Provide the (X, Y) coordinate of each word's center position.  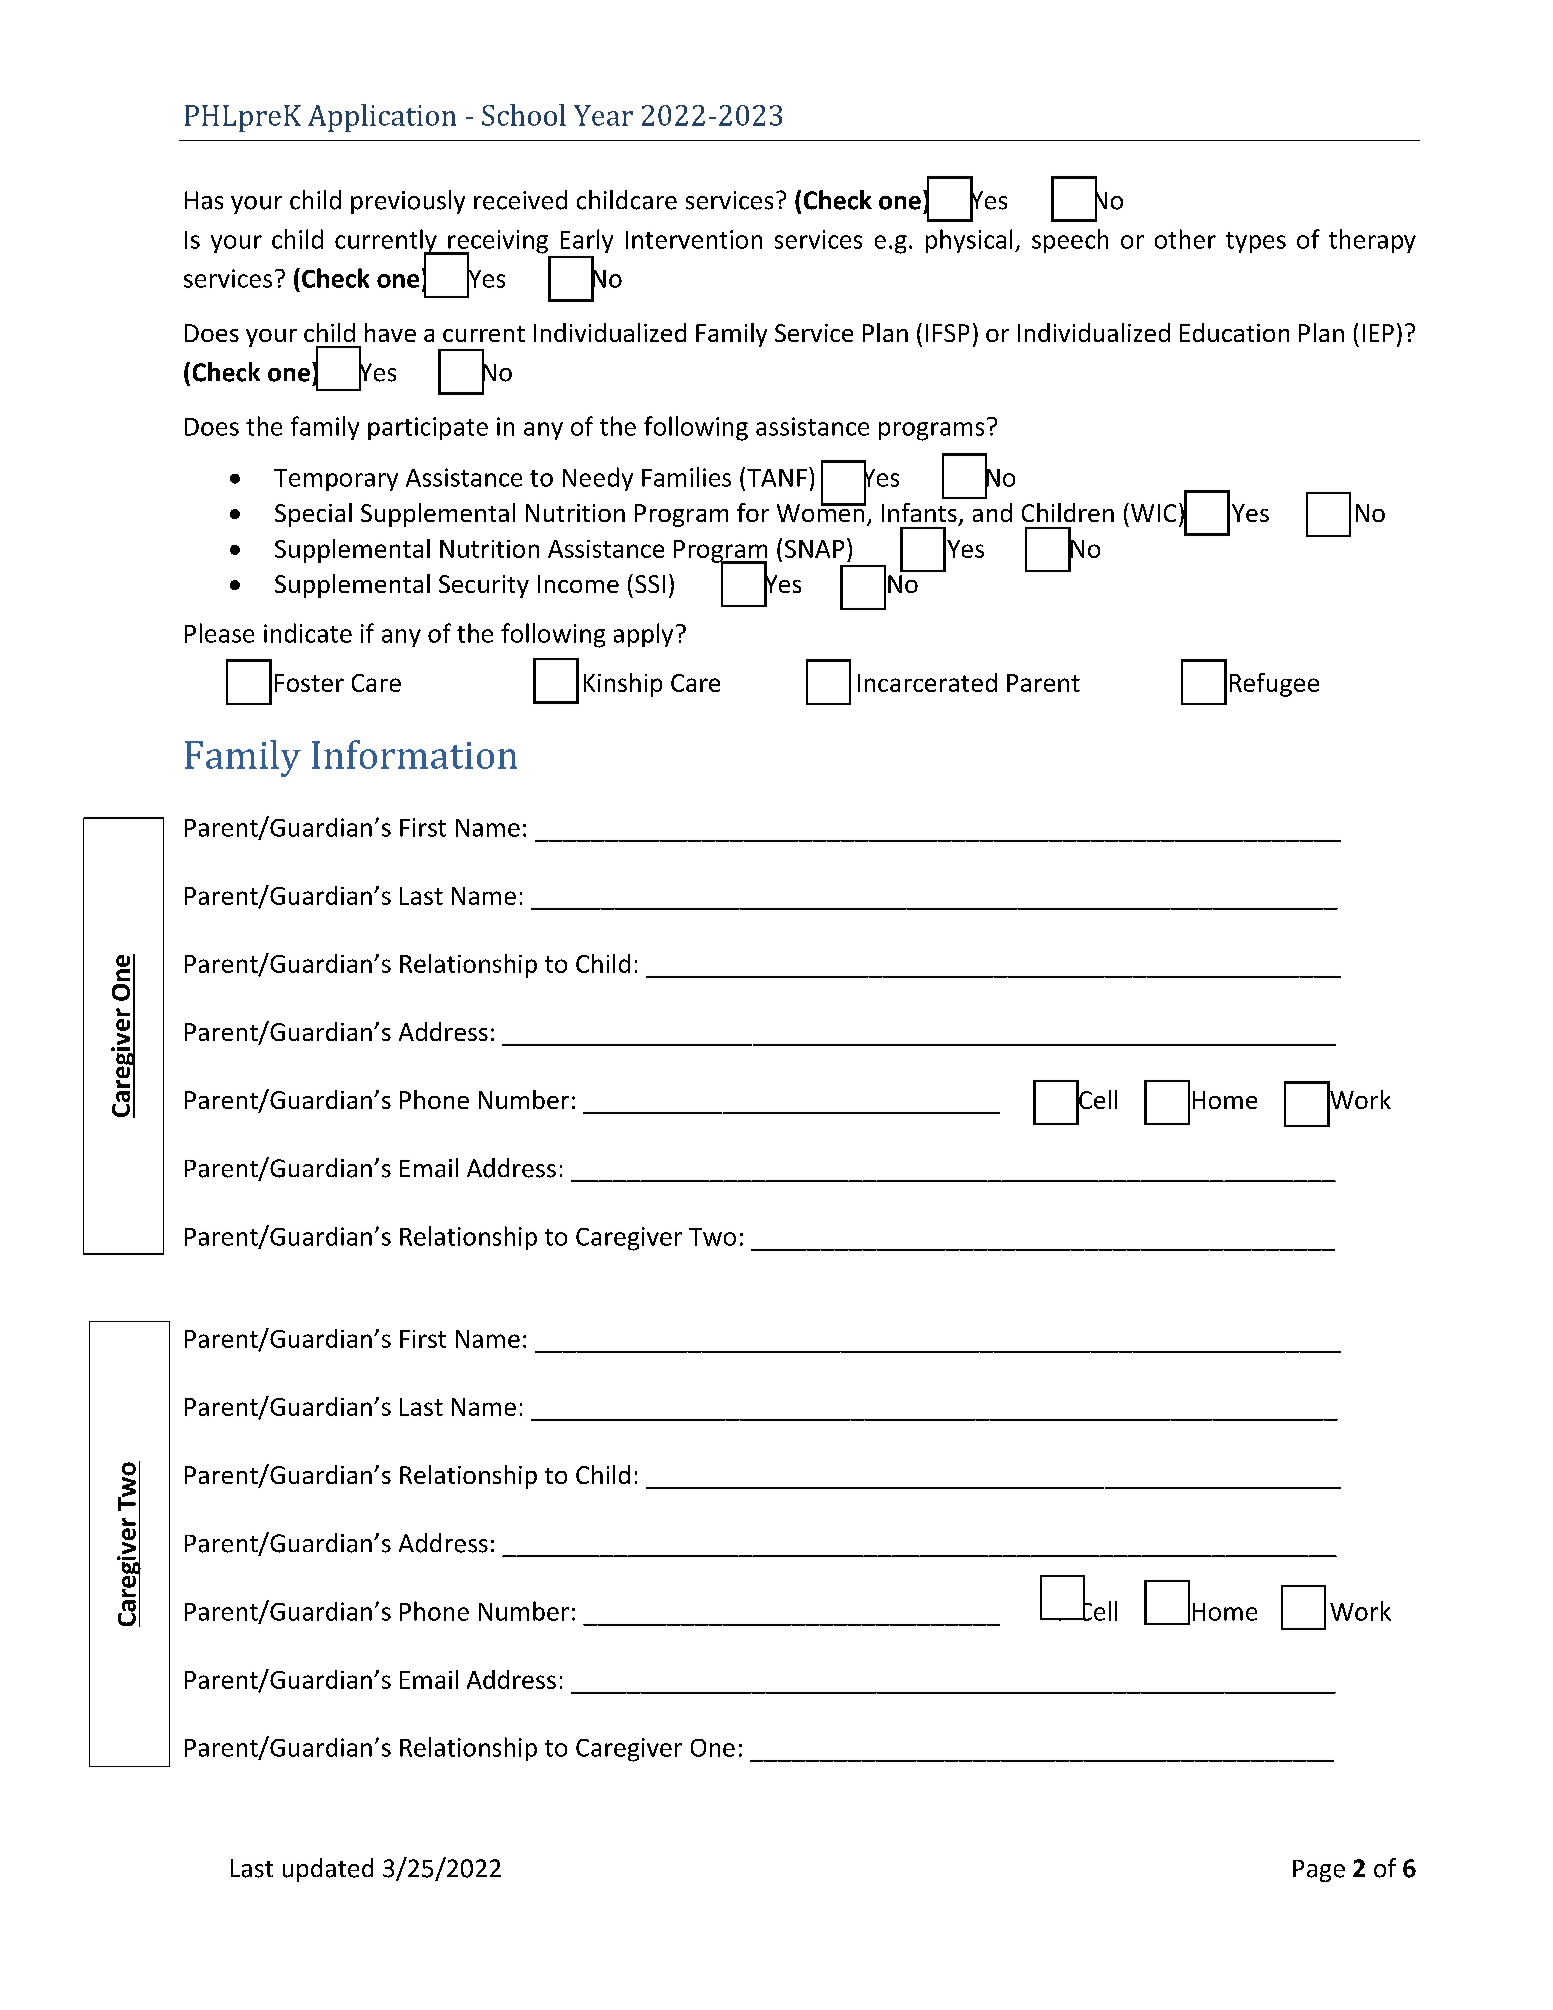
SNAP (814, 549)
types (1256, 242)
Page (1319, 1871)
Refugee (1274, 685)
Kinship (623, 685)
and (992, 512)
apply (643, 635)
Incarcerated (927, 682)
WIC (1153, 513)
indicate (308, 633)
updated (328, 1870)
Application (382, 118)
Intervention (694, 239)
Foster (309, 683)
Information (414, 754)
